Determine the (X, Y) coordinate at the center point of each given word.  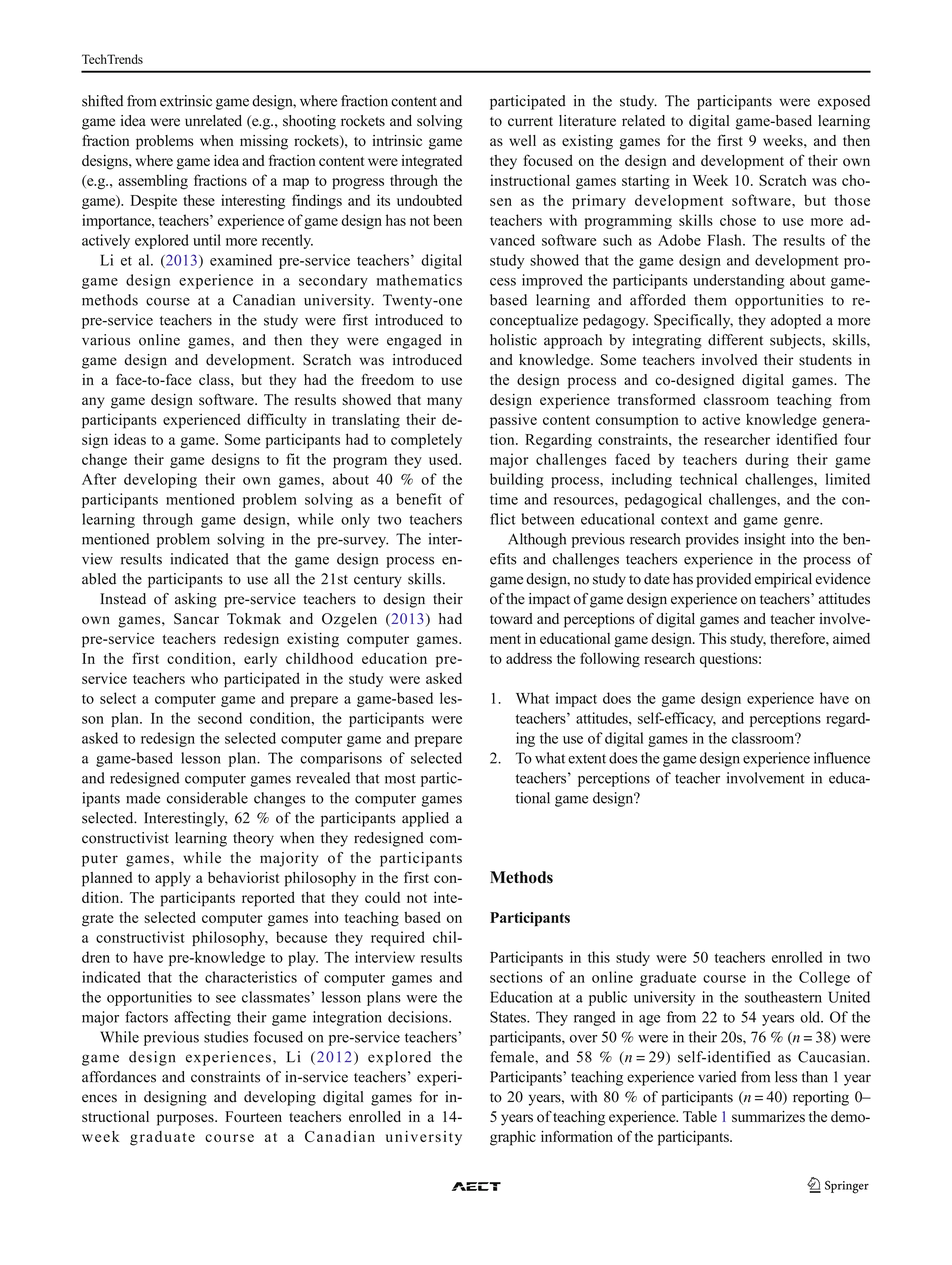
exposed (844, 102)
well (522, 140)
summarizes (768, 1117)
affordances (119, 1077)
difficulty (277, 420)
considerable (207, 798)
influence (842, 758)
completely (426, 440)
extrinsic (186, 101)
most (400, 779)
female (513, 1057)
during (767, 460)
